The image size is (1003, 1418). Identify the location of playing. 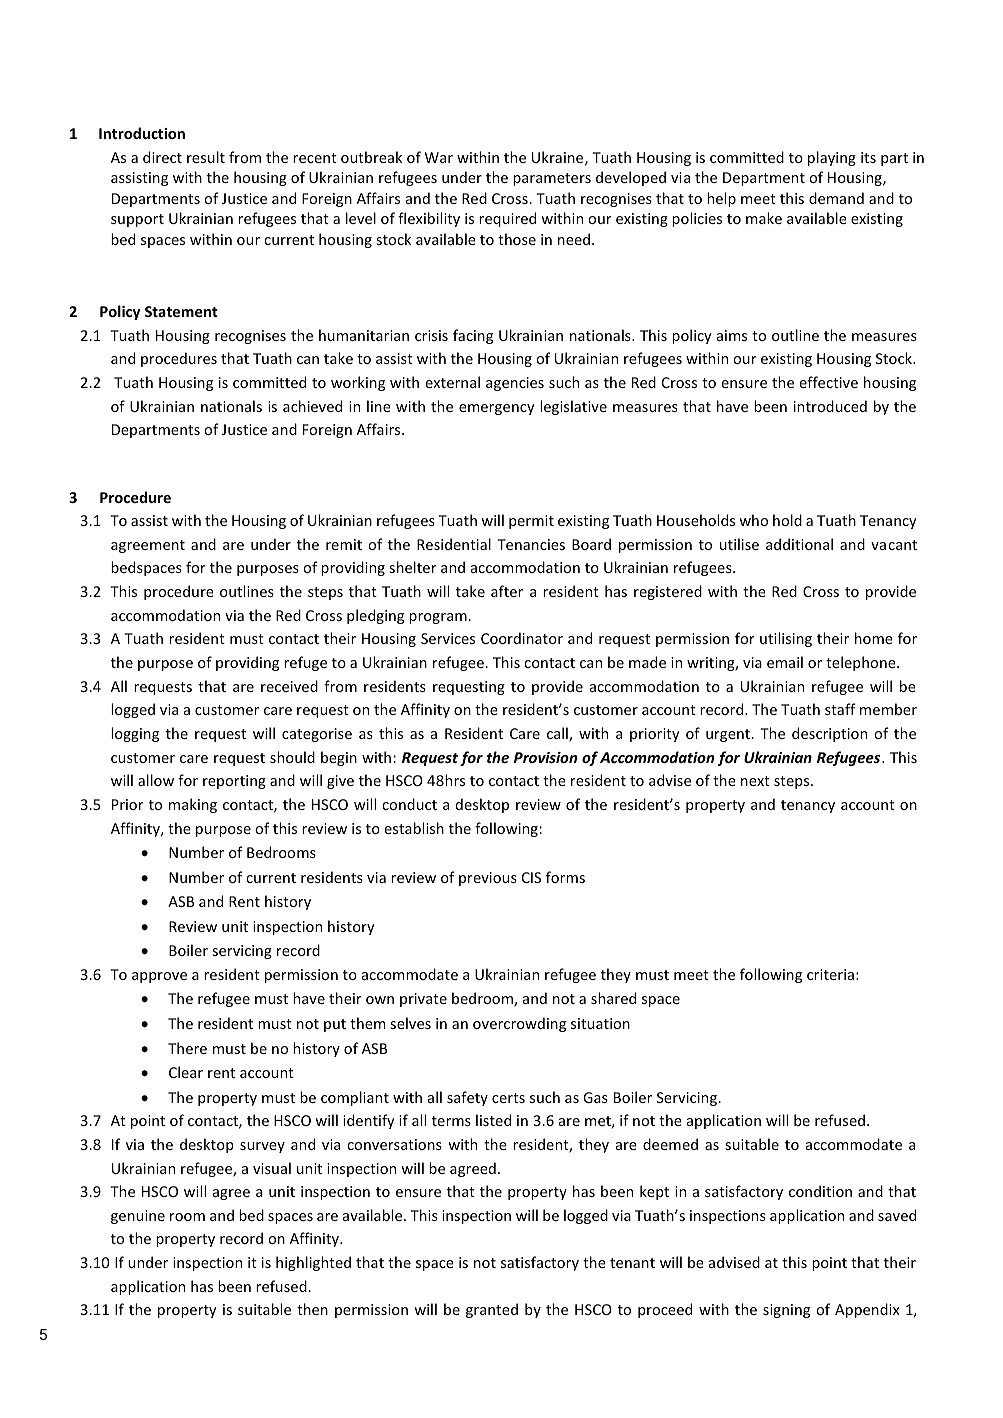
(832, 158).
